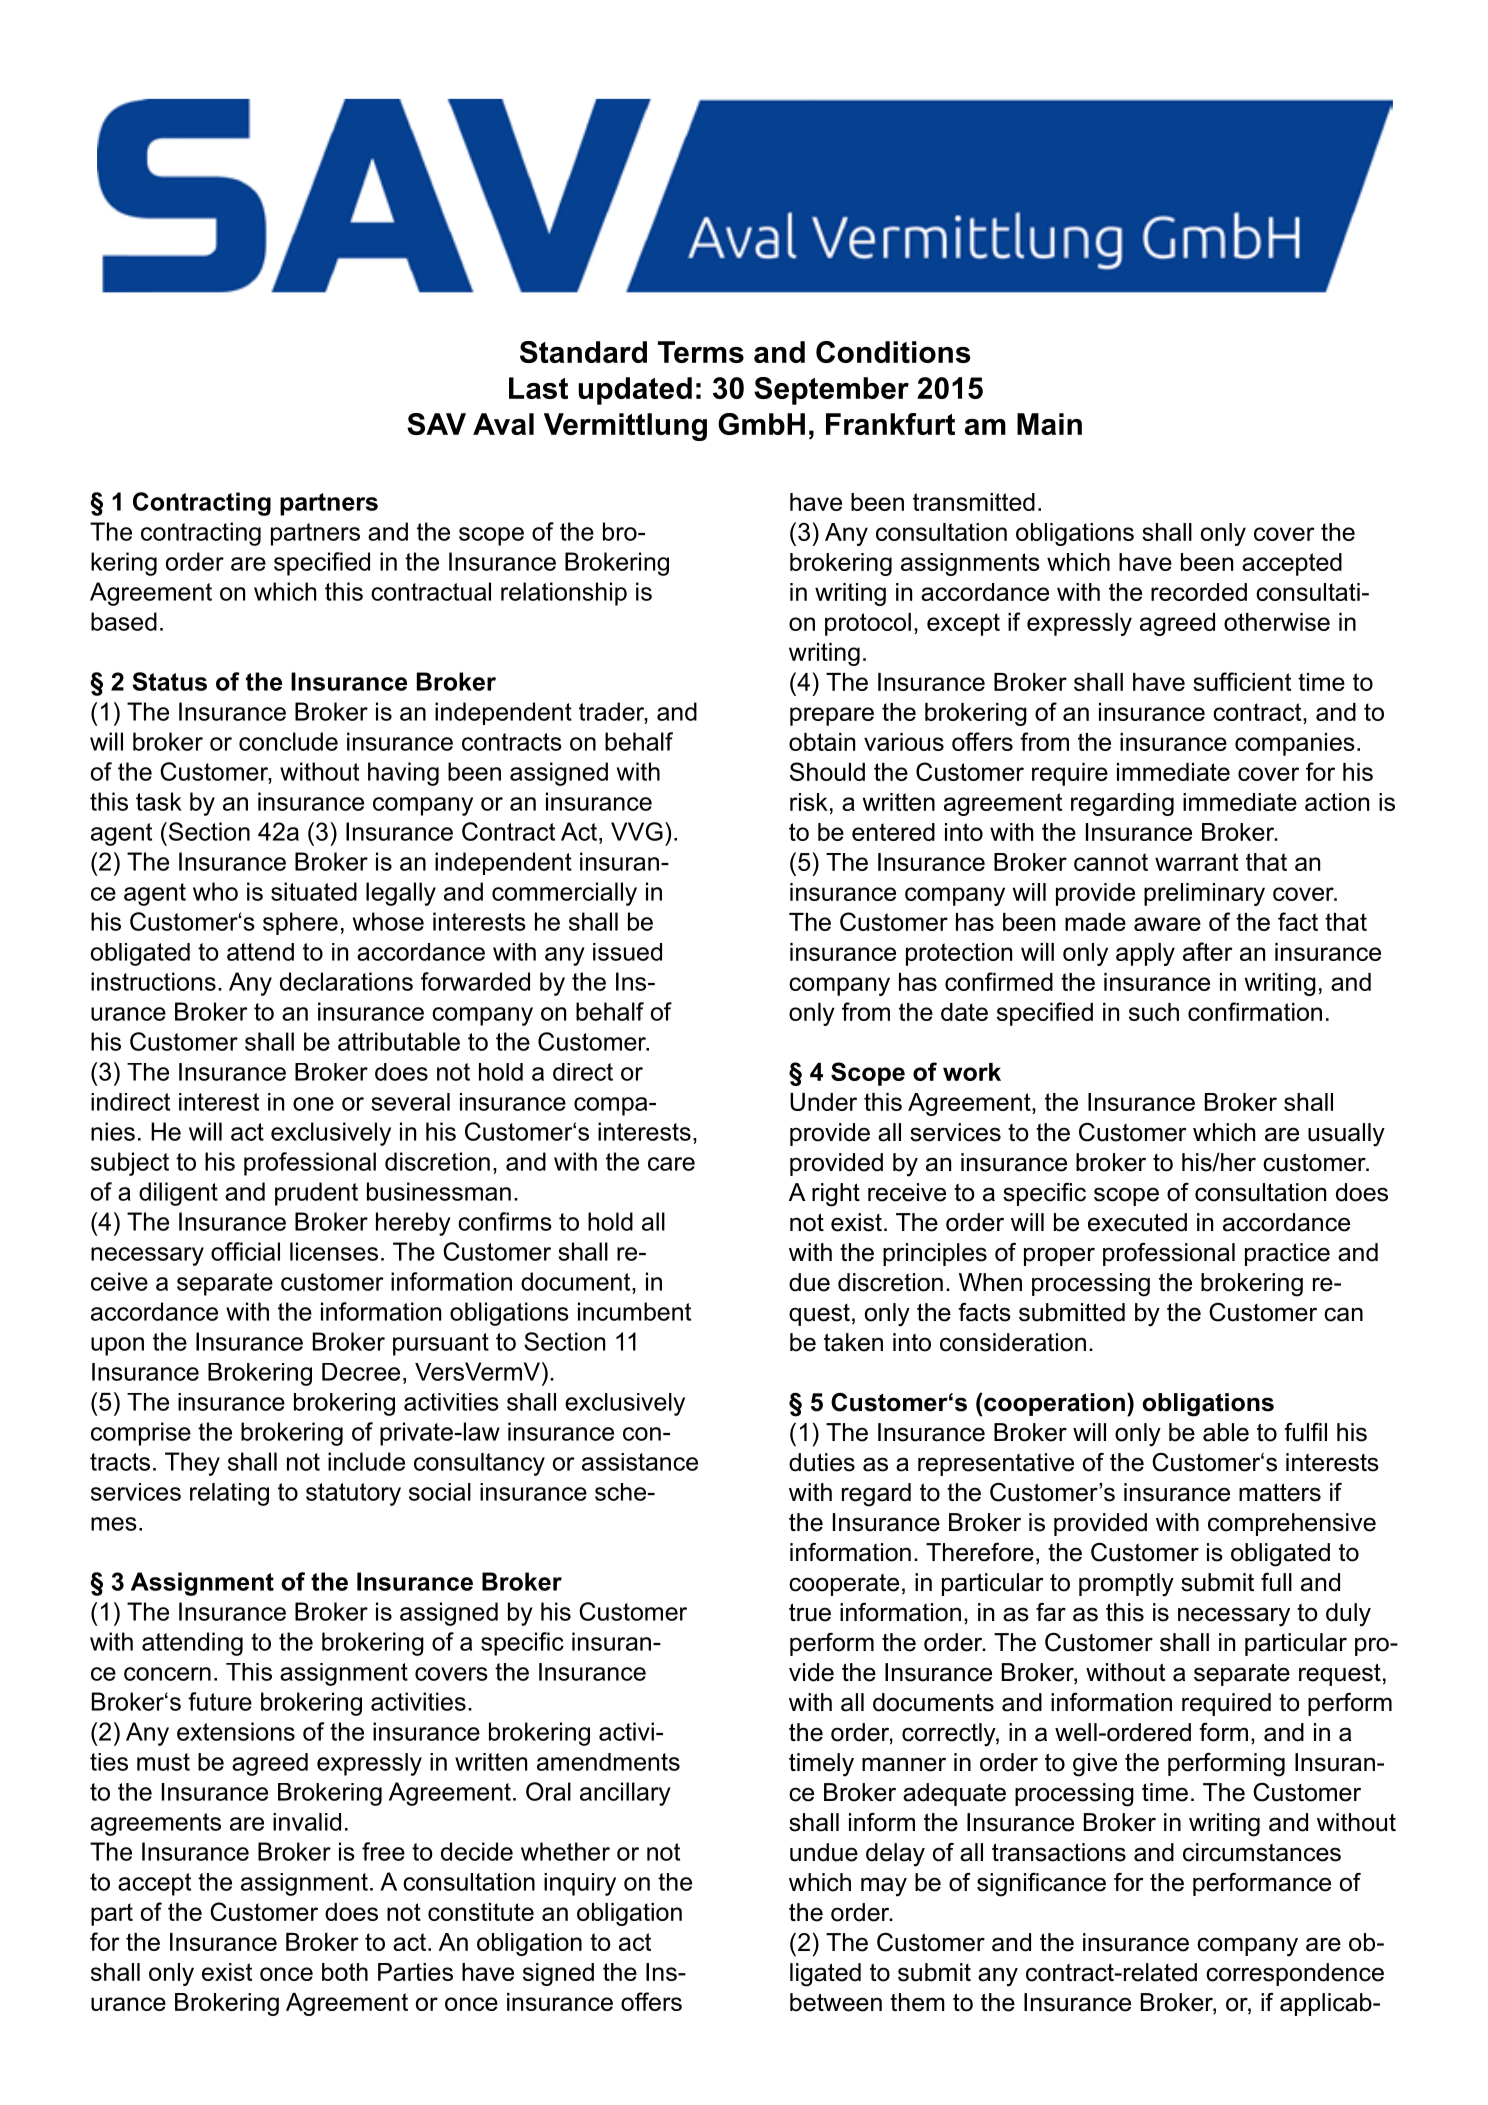 The width and height of the screenshot is (1488, 2105). Describe the element at coordinates (436, 424) in the screenshot. I see `SAV` at that location.
